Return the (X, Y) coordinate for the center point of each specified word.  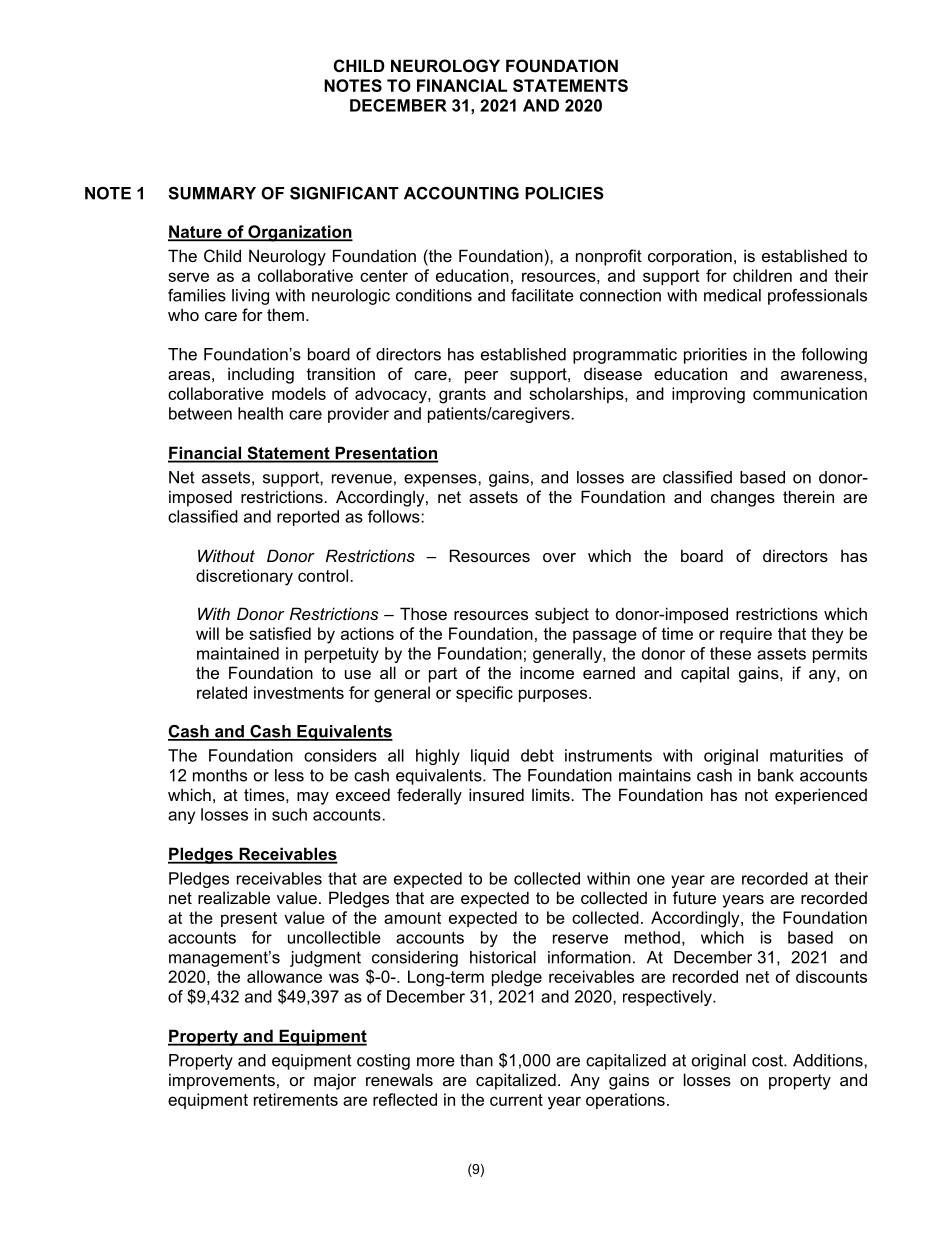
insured (496, 794)
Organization (299, 233)
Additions (829, 1060)
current (516, 1100)
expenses (441, 480)
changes (743, 498)
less (289, 775)
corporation (690, 257)
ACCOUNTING (461, 193)
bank (776, 775)
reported (308, 518)
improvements (222, 1081)
